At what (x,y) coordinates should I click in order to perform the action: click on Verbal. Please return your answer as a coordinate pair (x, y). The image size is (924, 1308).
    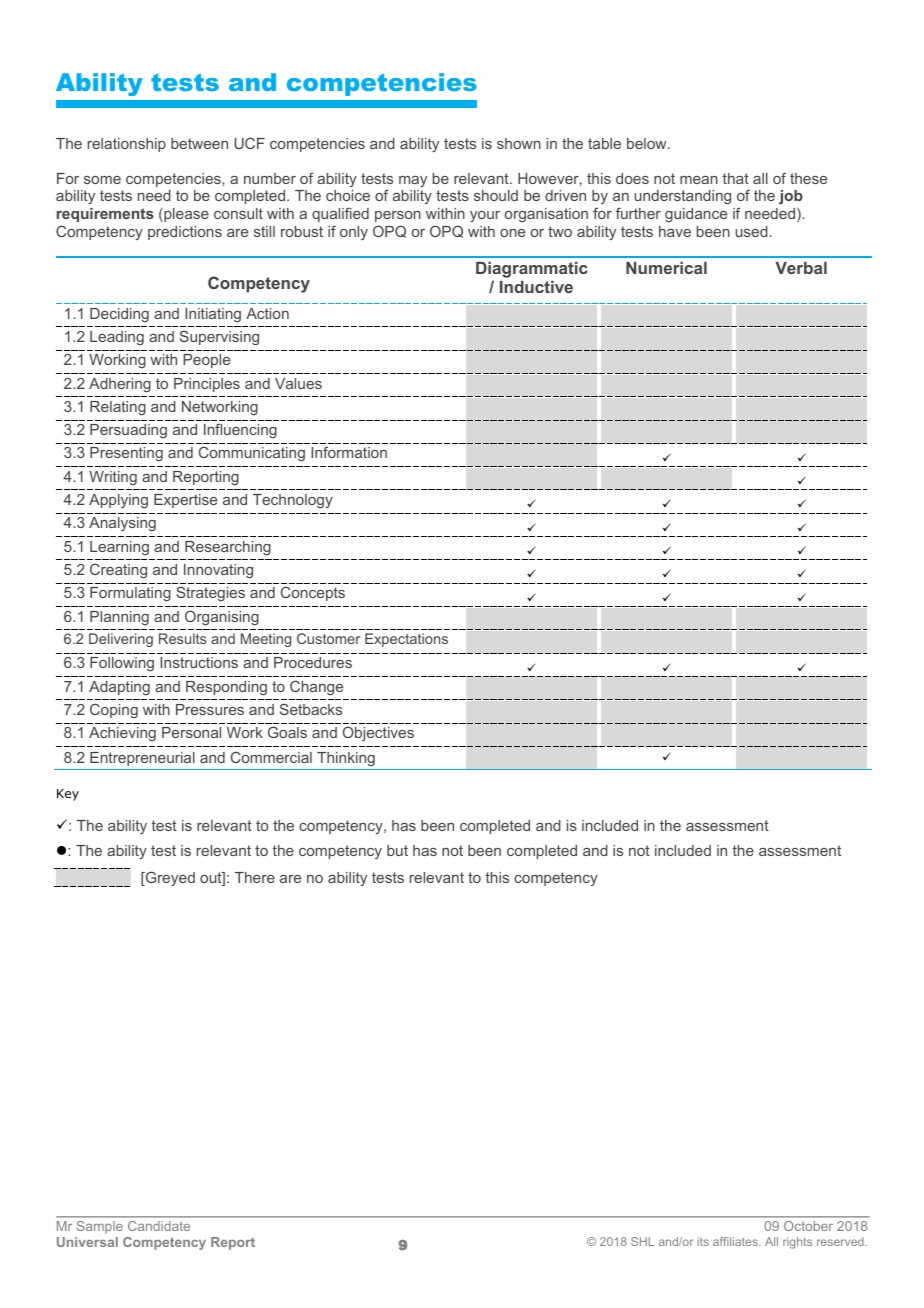
    Looking at the image, I should click on (801, 268).
